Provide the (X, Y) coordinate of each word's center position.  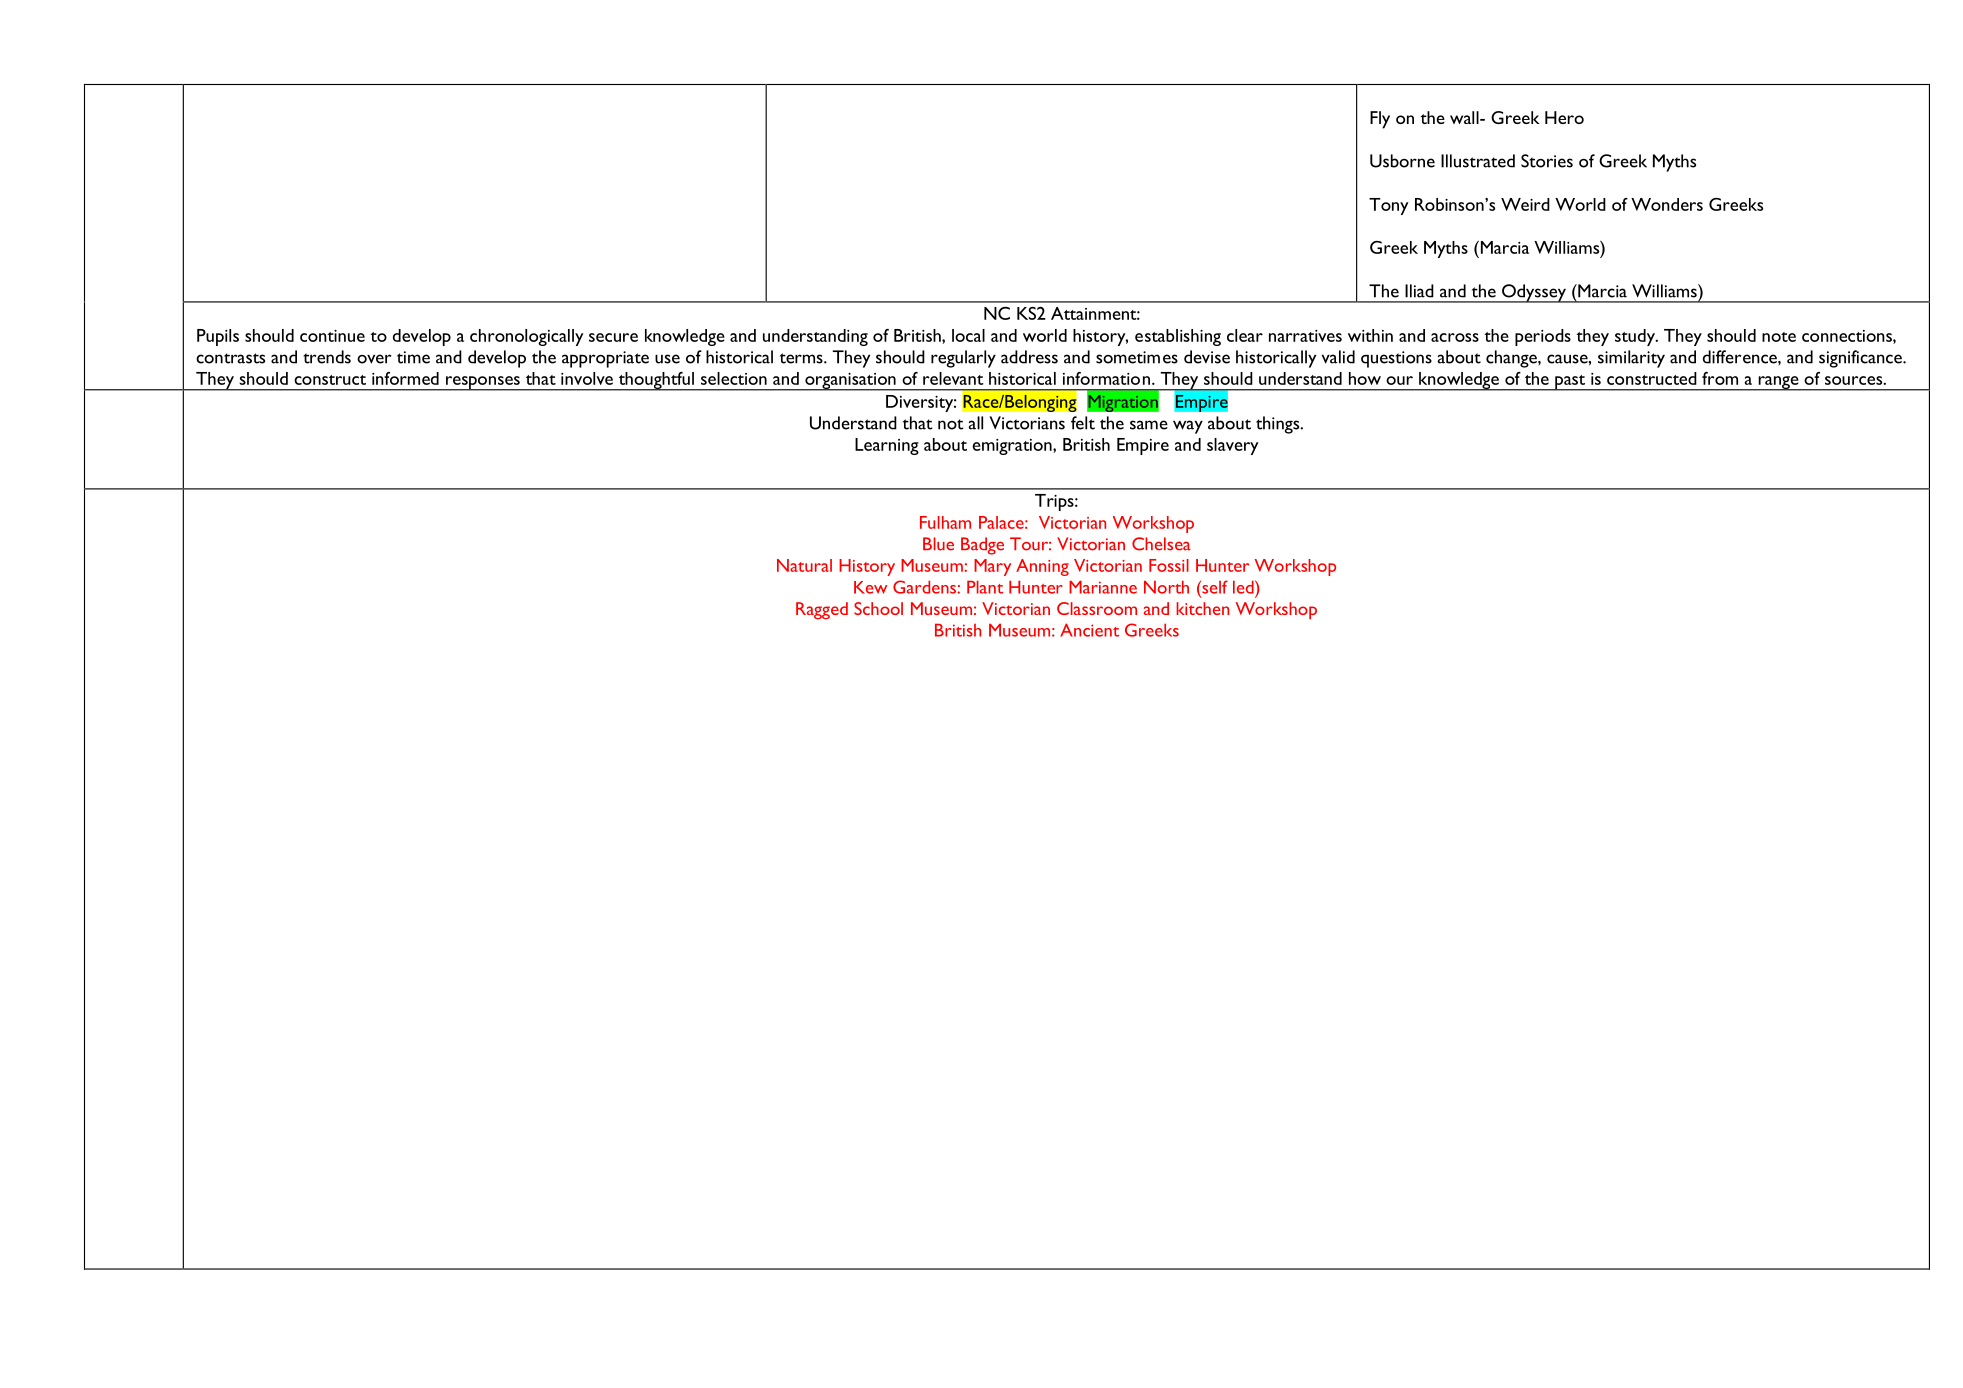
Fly (1380, 120)
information (1106, 378)
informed (405, 378)
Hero (1564, 117)
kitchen (1202, 608)
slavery (1233, 446)
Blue (938, 544)
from (1720, 378)
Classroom (1097, 608)
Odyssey (1534, 293)
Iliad (1419, 291)
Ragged (822, 610)
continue (332, 336)
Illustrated (1478, 161)
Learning (887, 446)
